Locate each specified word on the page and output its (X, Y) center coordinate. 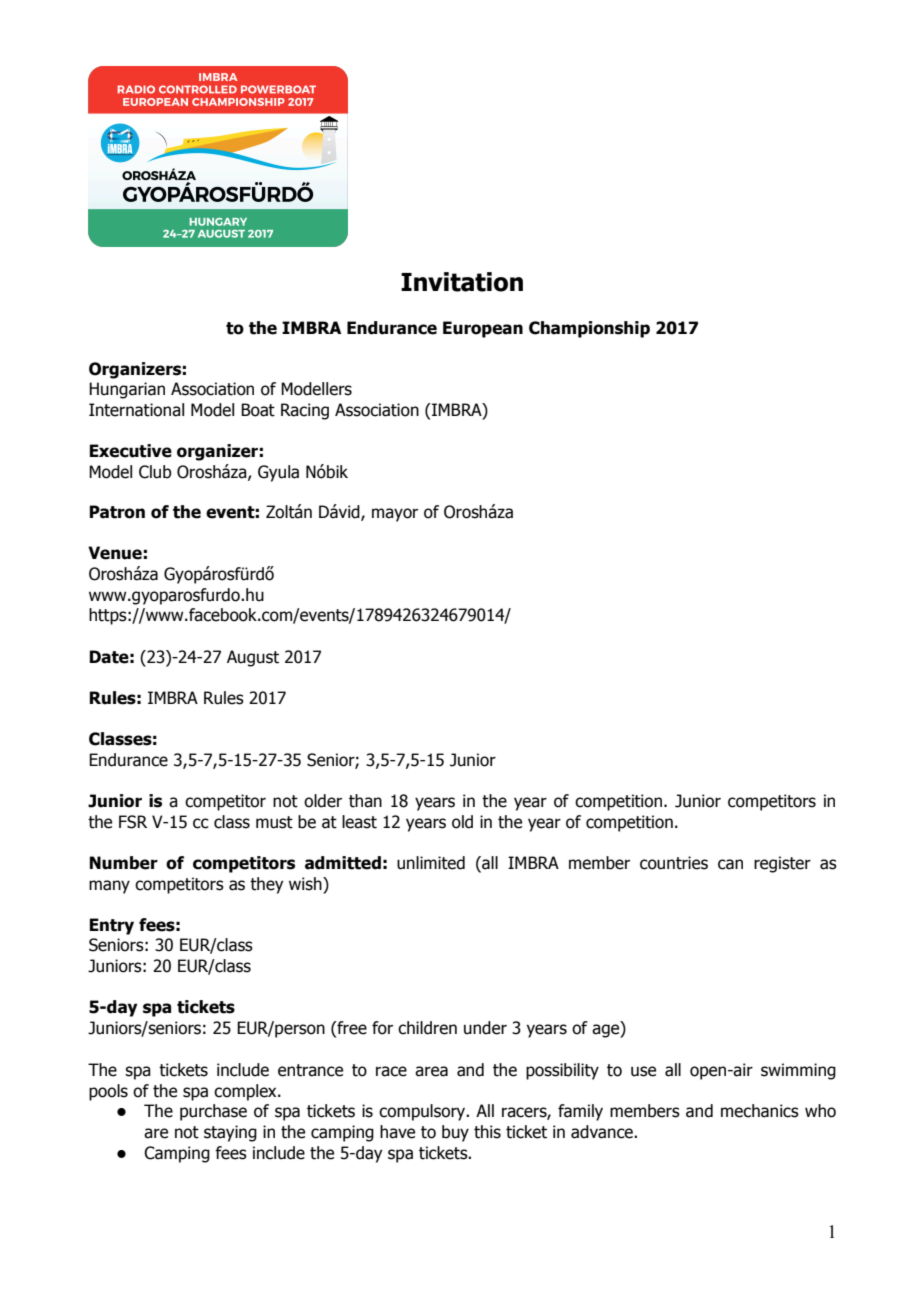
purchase (213, 1112)
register (782, 864)
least (359, 822)
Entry (111, 926)
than (365, 801)
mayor (395, 515)
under (485, 1028)
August (253, 658)
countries (674, 863)
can (730, 864)
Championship (589, 329)
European (483, 329)
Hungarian (127, 390)
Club (155, 472)
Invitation (462, 282)
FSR (133, 822)
